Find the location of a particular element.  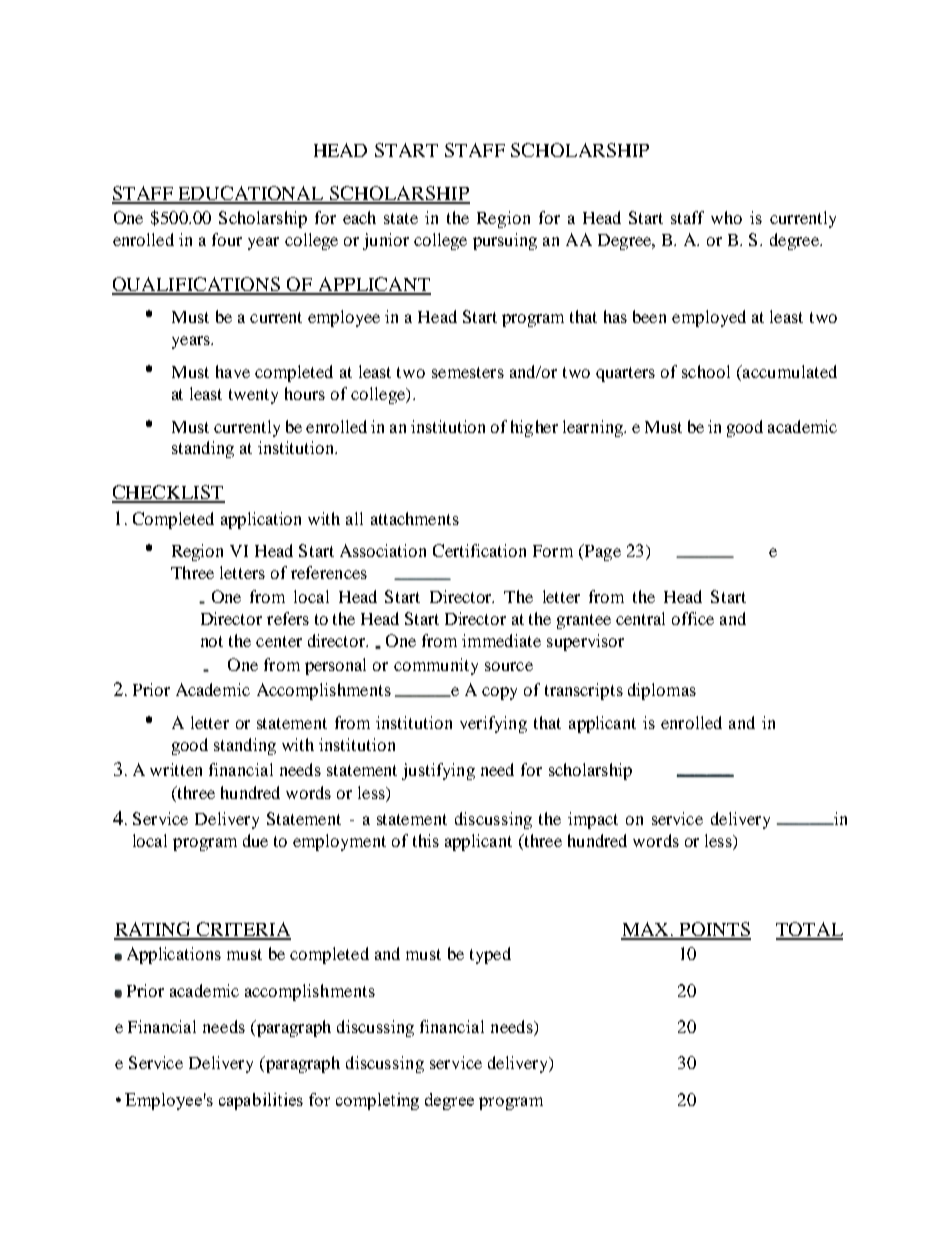

who is located at coordinates (726, 217).
